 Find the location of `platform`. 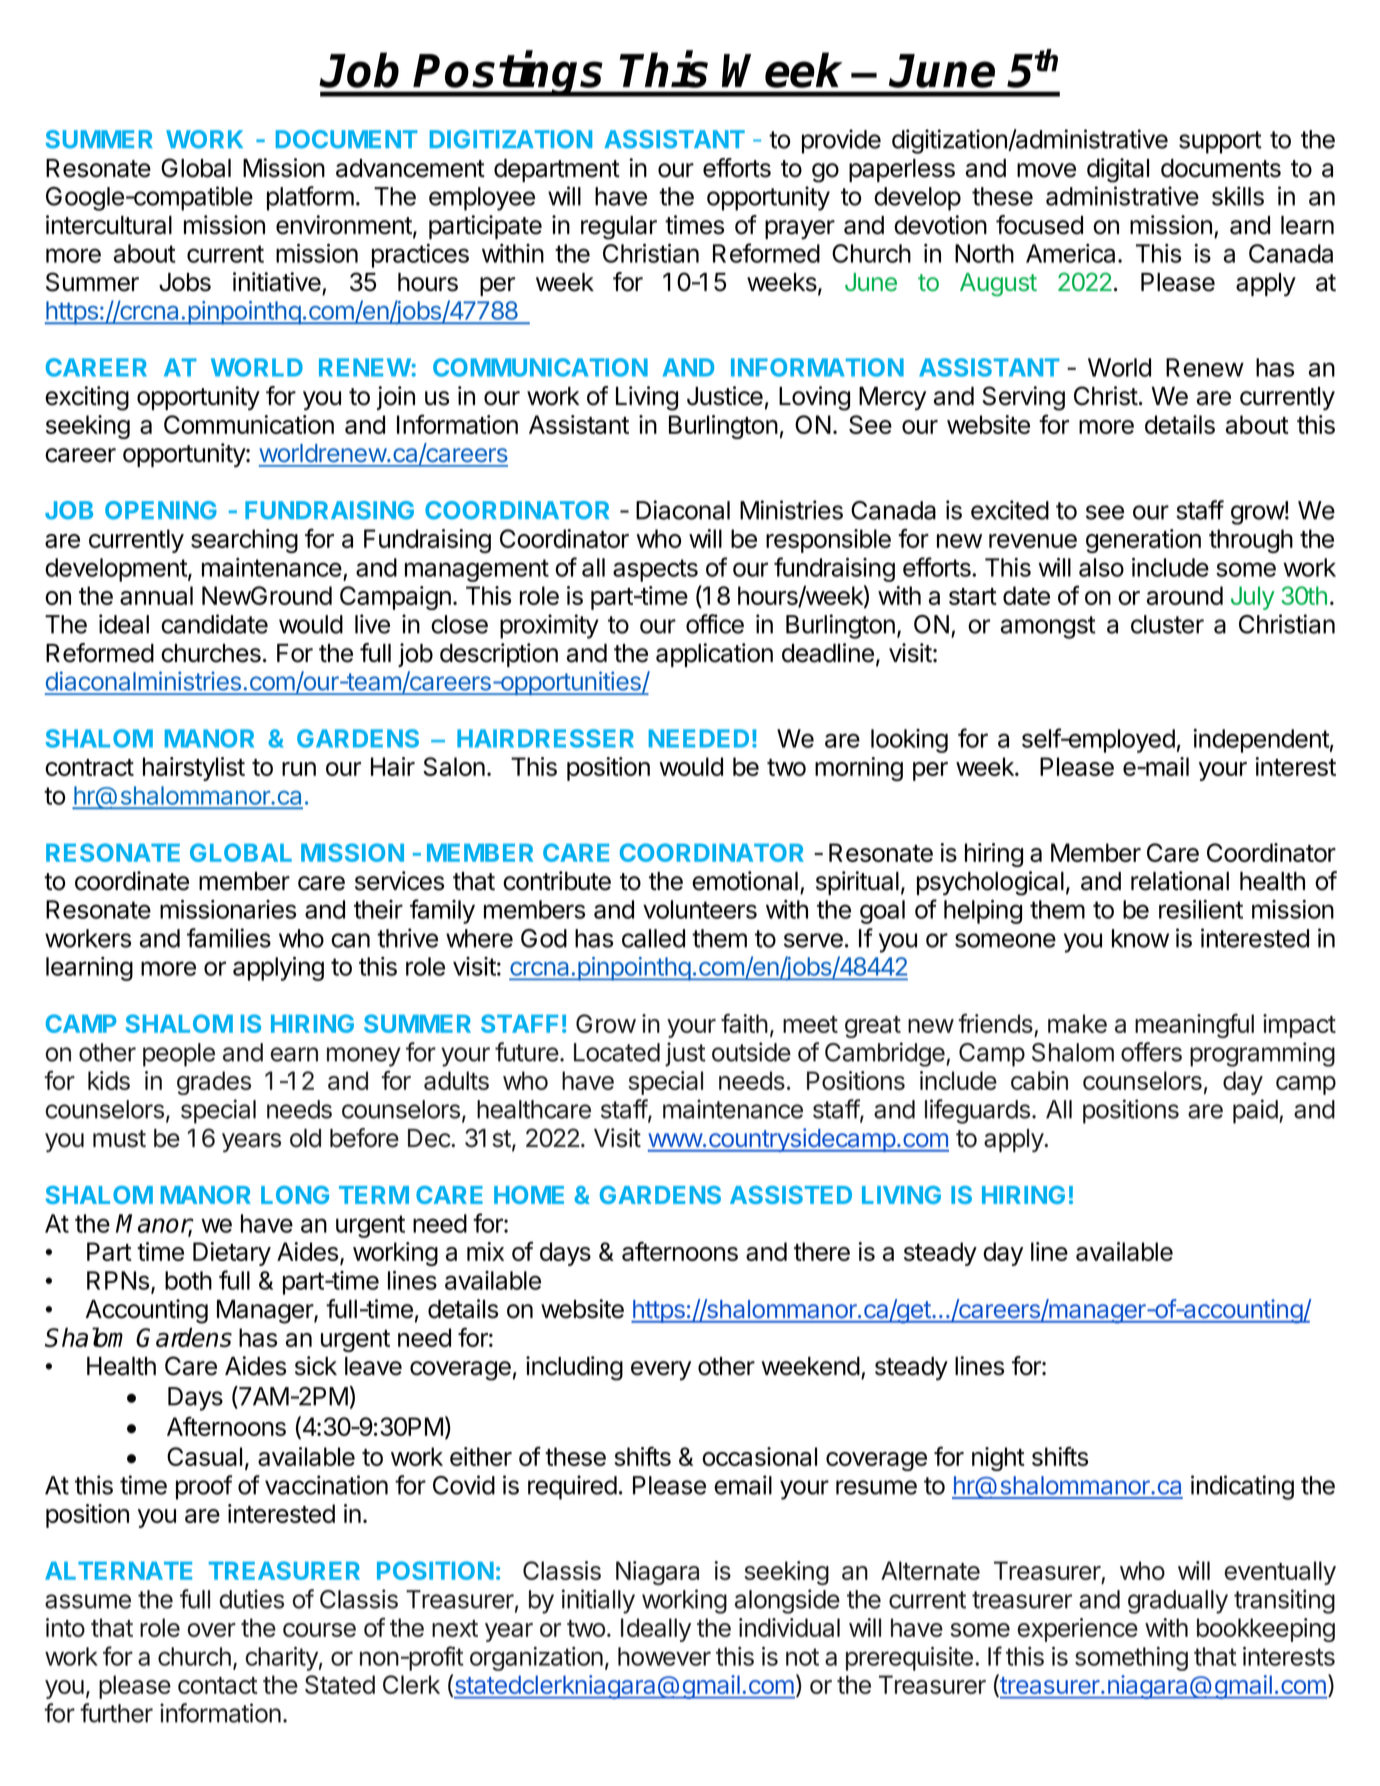

platform is located at coordinates (310, 198).
